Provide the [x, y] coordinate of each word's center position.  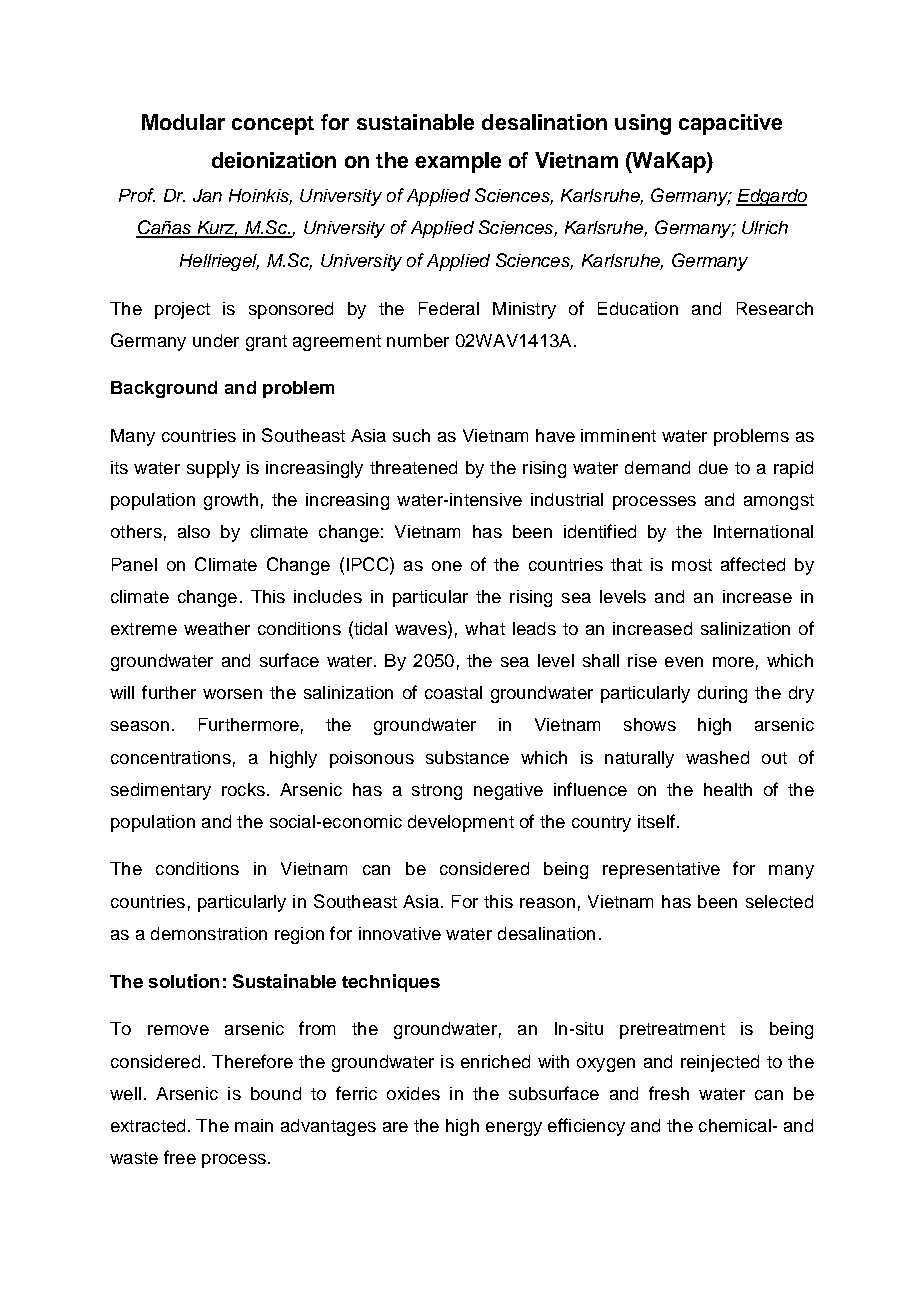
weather [217, 628]
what [485, 628]
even [684, 662]
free [180, 1157]
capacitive [730, 124]
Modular [183, 122]
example [458, 162]
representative [661, 870]
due [713, 467]
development [461, 823]
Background [164, 389]
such [411, 435]
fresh [669, 1093]
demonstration [209, 933]
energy [514, 1129]
